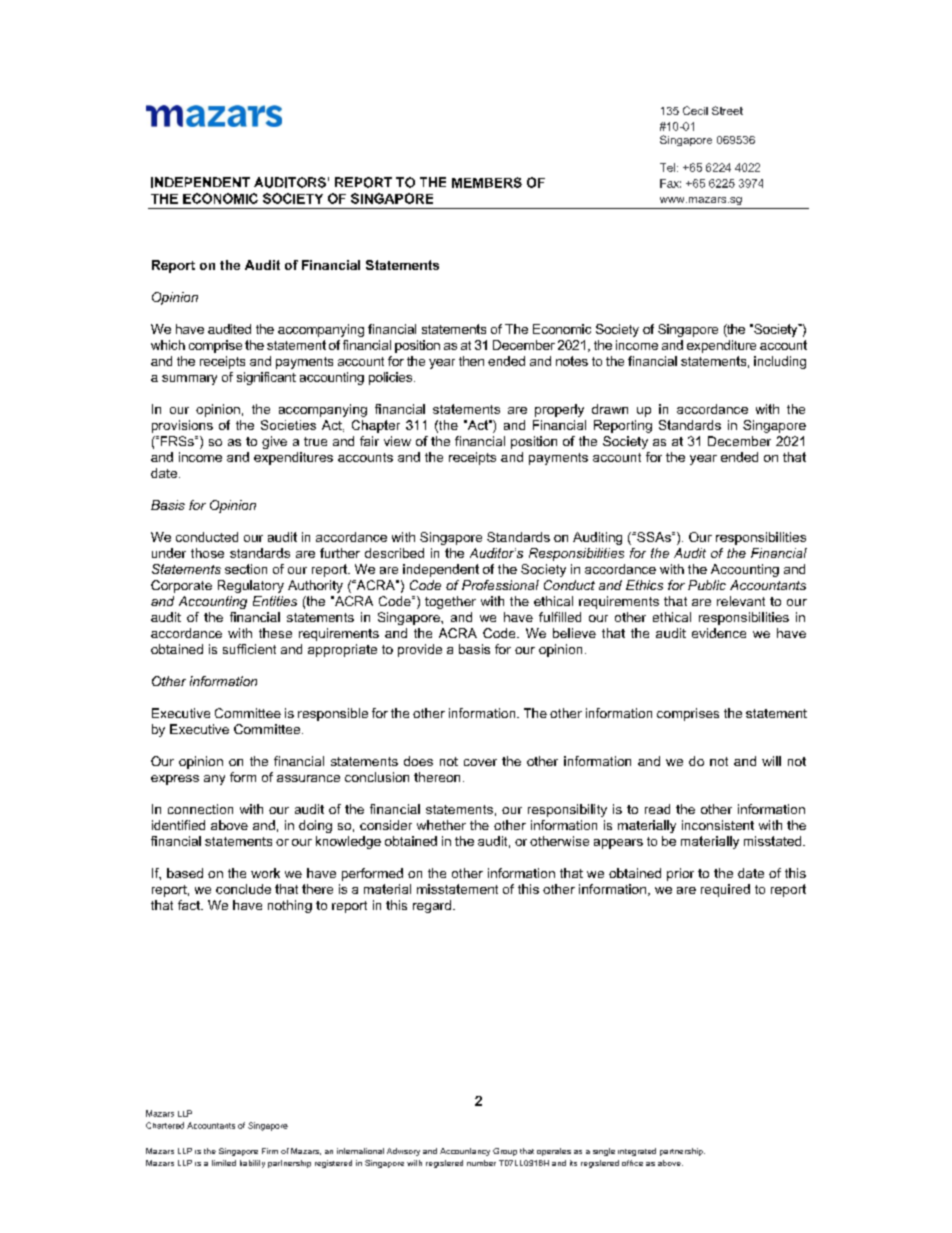 The height and width of the screenshot is (1233, 952). What do you see at coordinates (168, 345) in the screenshot?
I see `which` at bounding box center [168, 345].
